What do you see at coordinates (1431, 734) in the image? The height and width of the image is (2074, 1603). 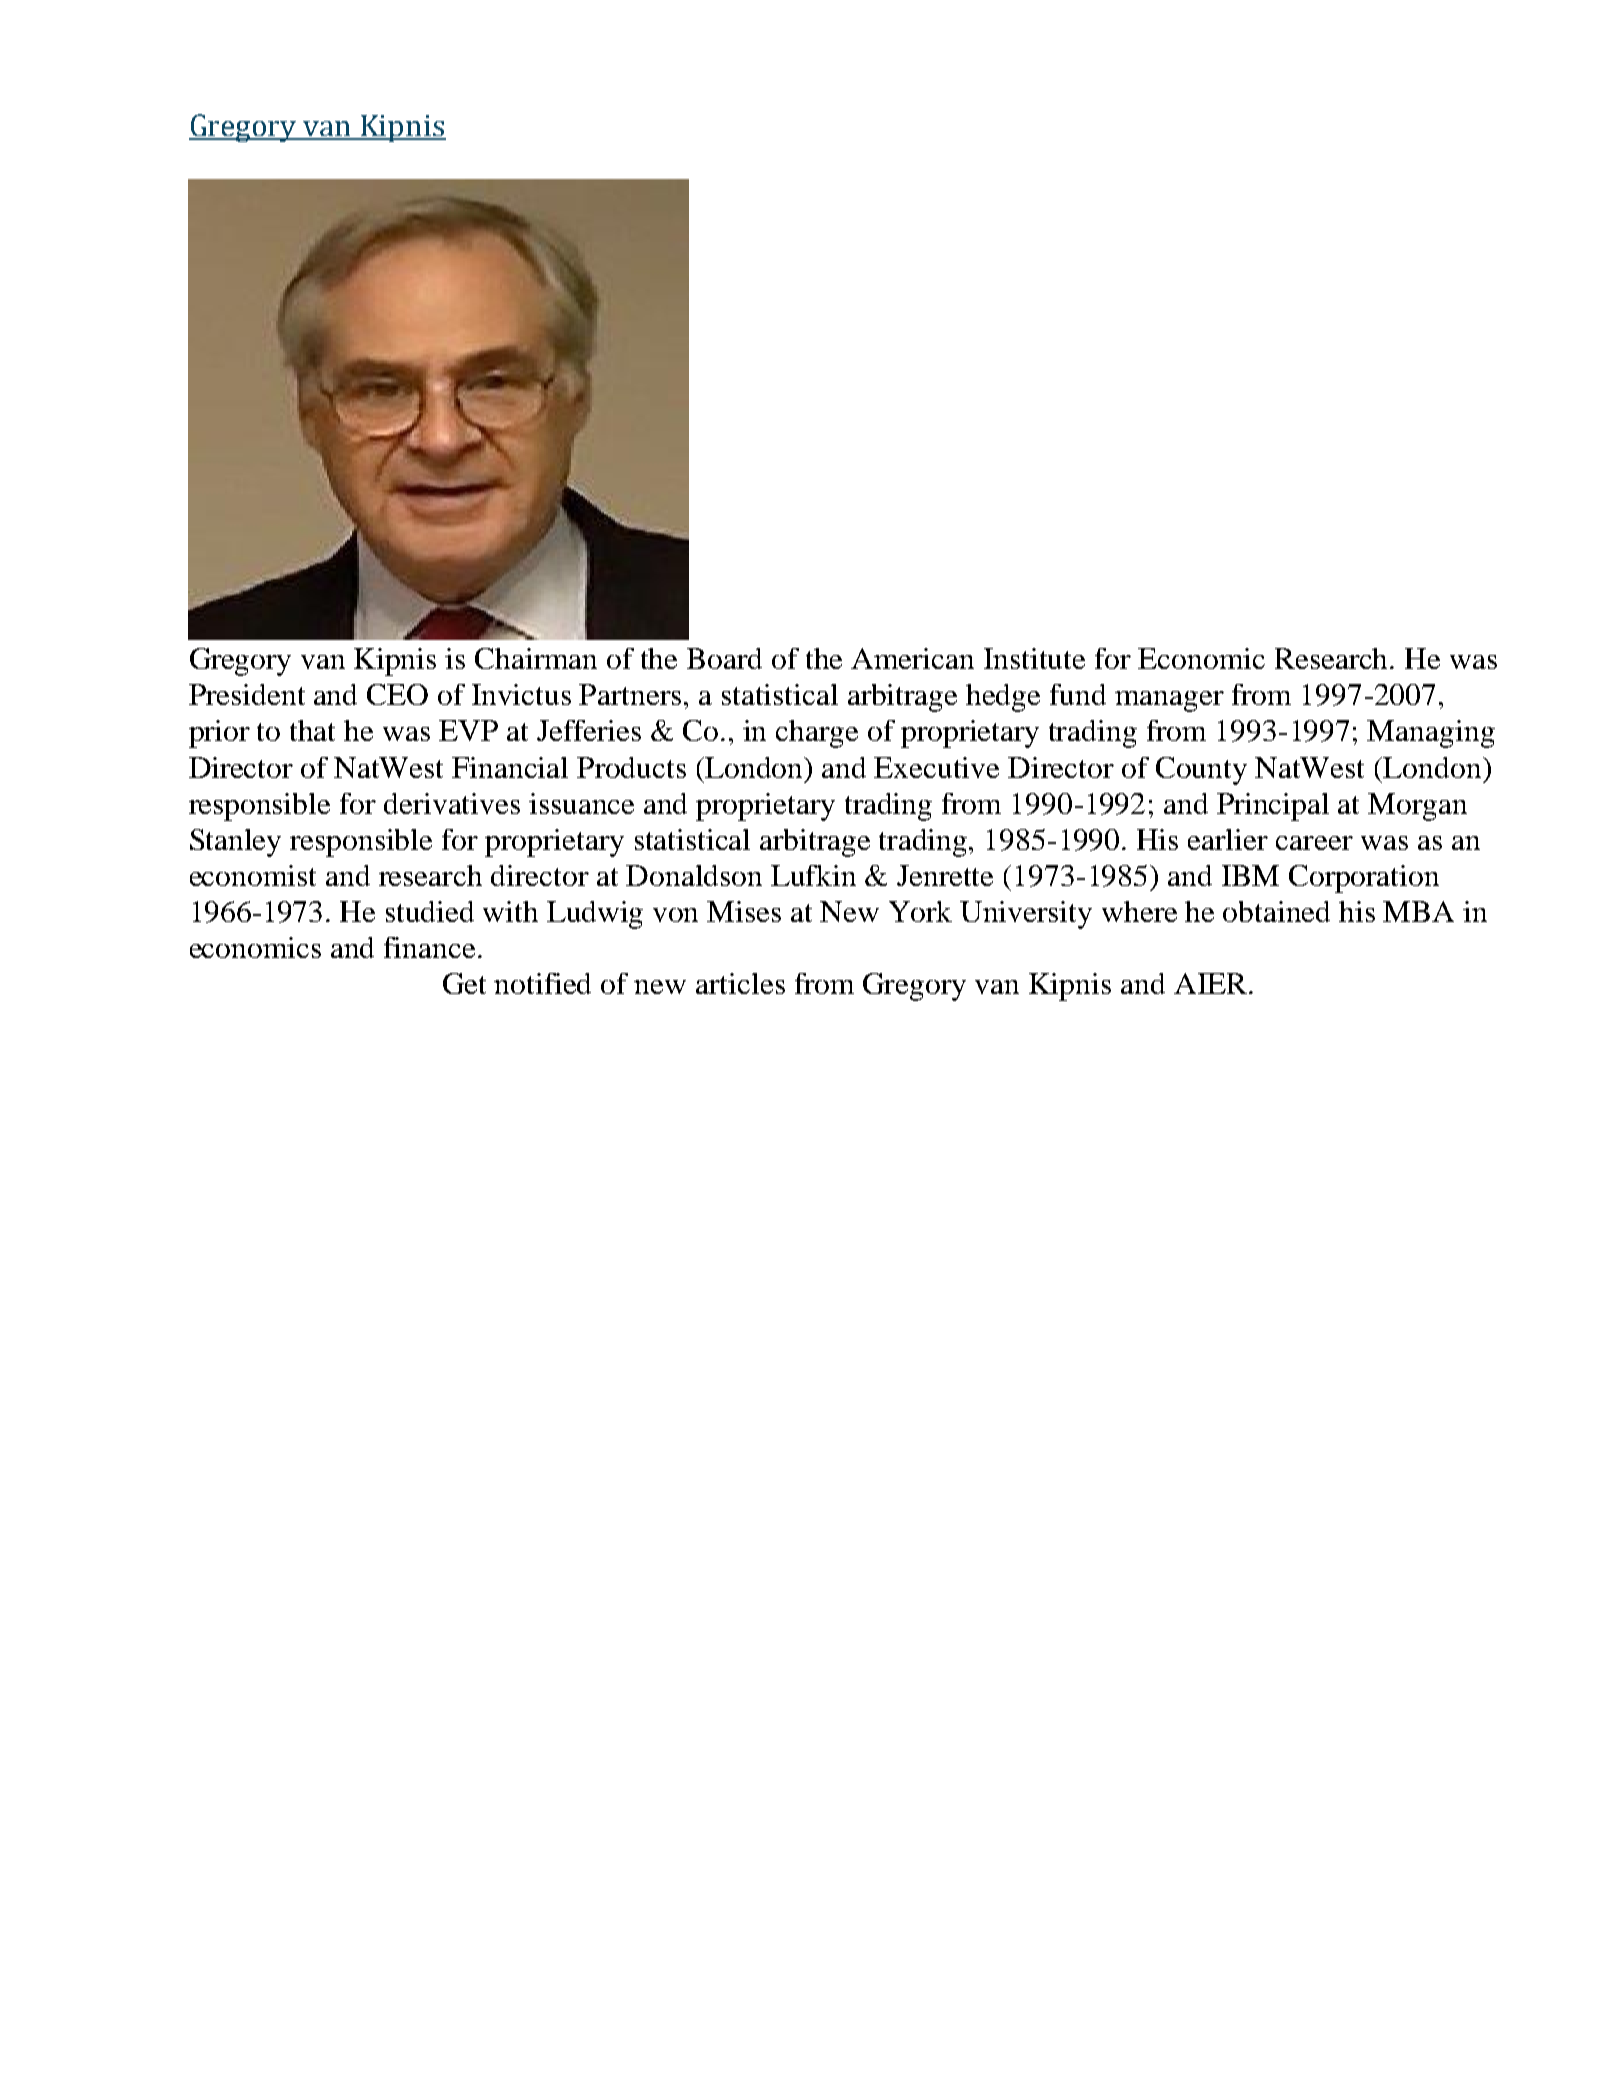 I see `Managing` at bounding box center [1431, 734].
